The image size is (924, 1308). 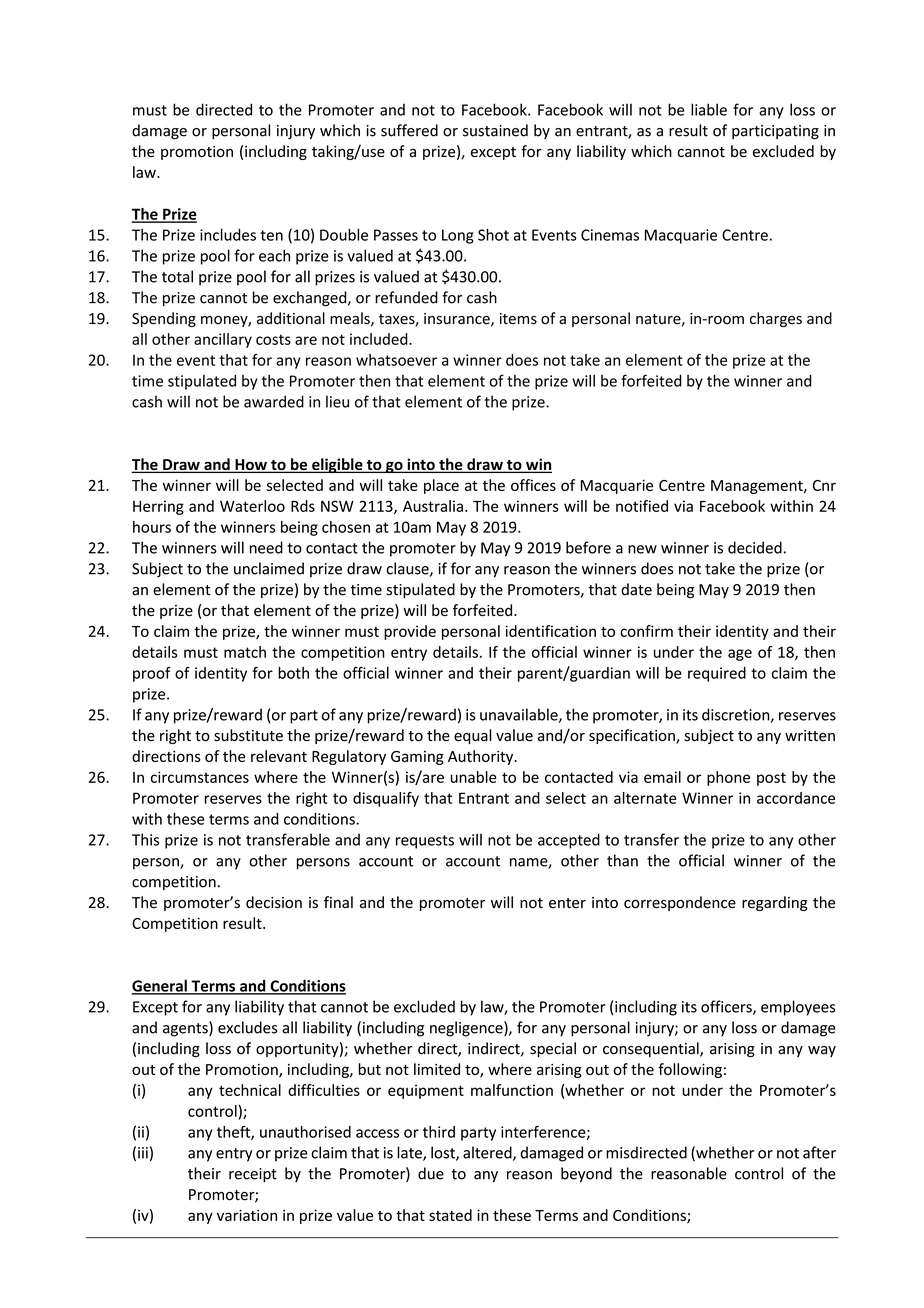 I want to click on need, so click(x=266, y=547).
